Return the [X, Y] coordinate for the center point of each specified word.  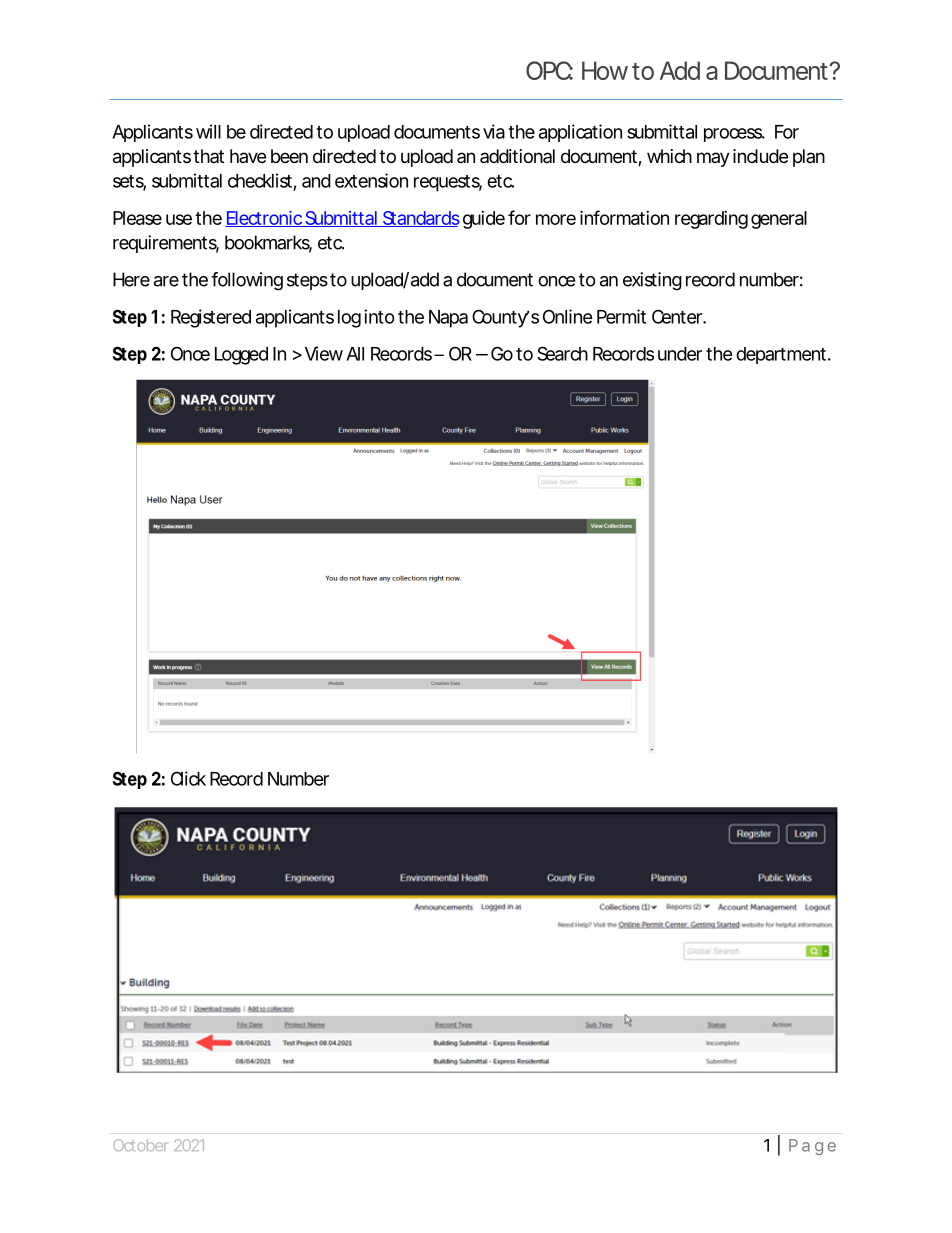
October [141, 1145]
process [734, 135]
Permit [621, 316]
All [355, 354]
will [208, 131]
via [494, 131]
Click [188, 778]
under [680, 354]
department [783, 355]
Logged [241, 356]
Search [562, 353]
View [324, 353]
